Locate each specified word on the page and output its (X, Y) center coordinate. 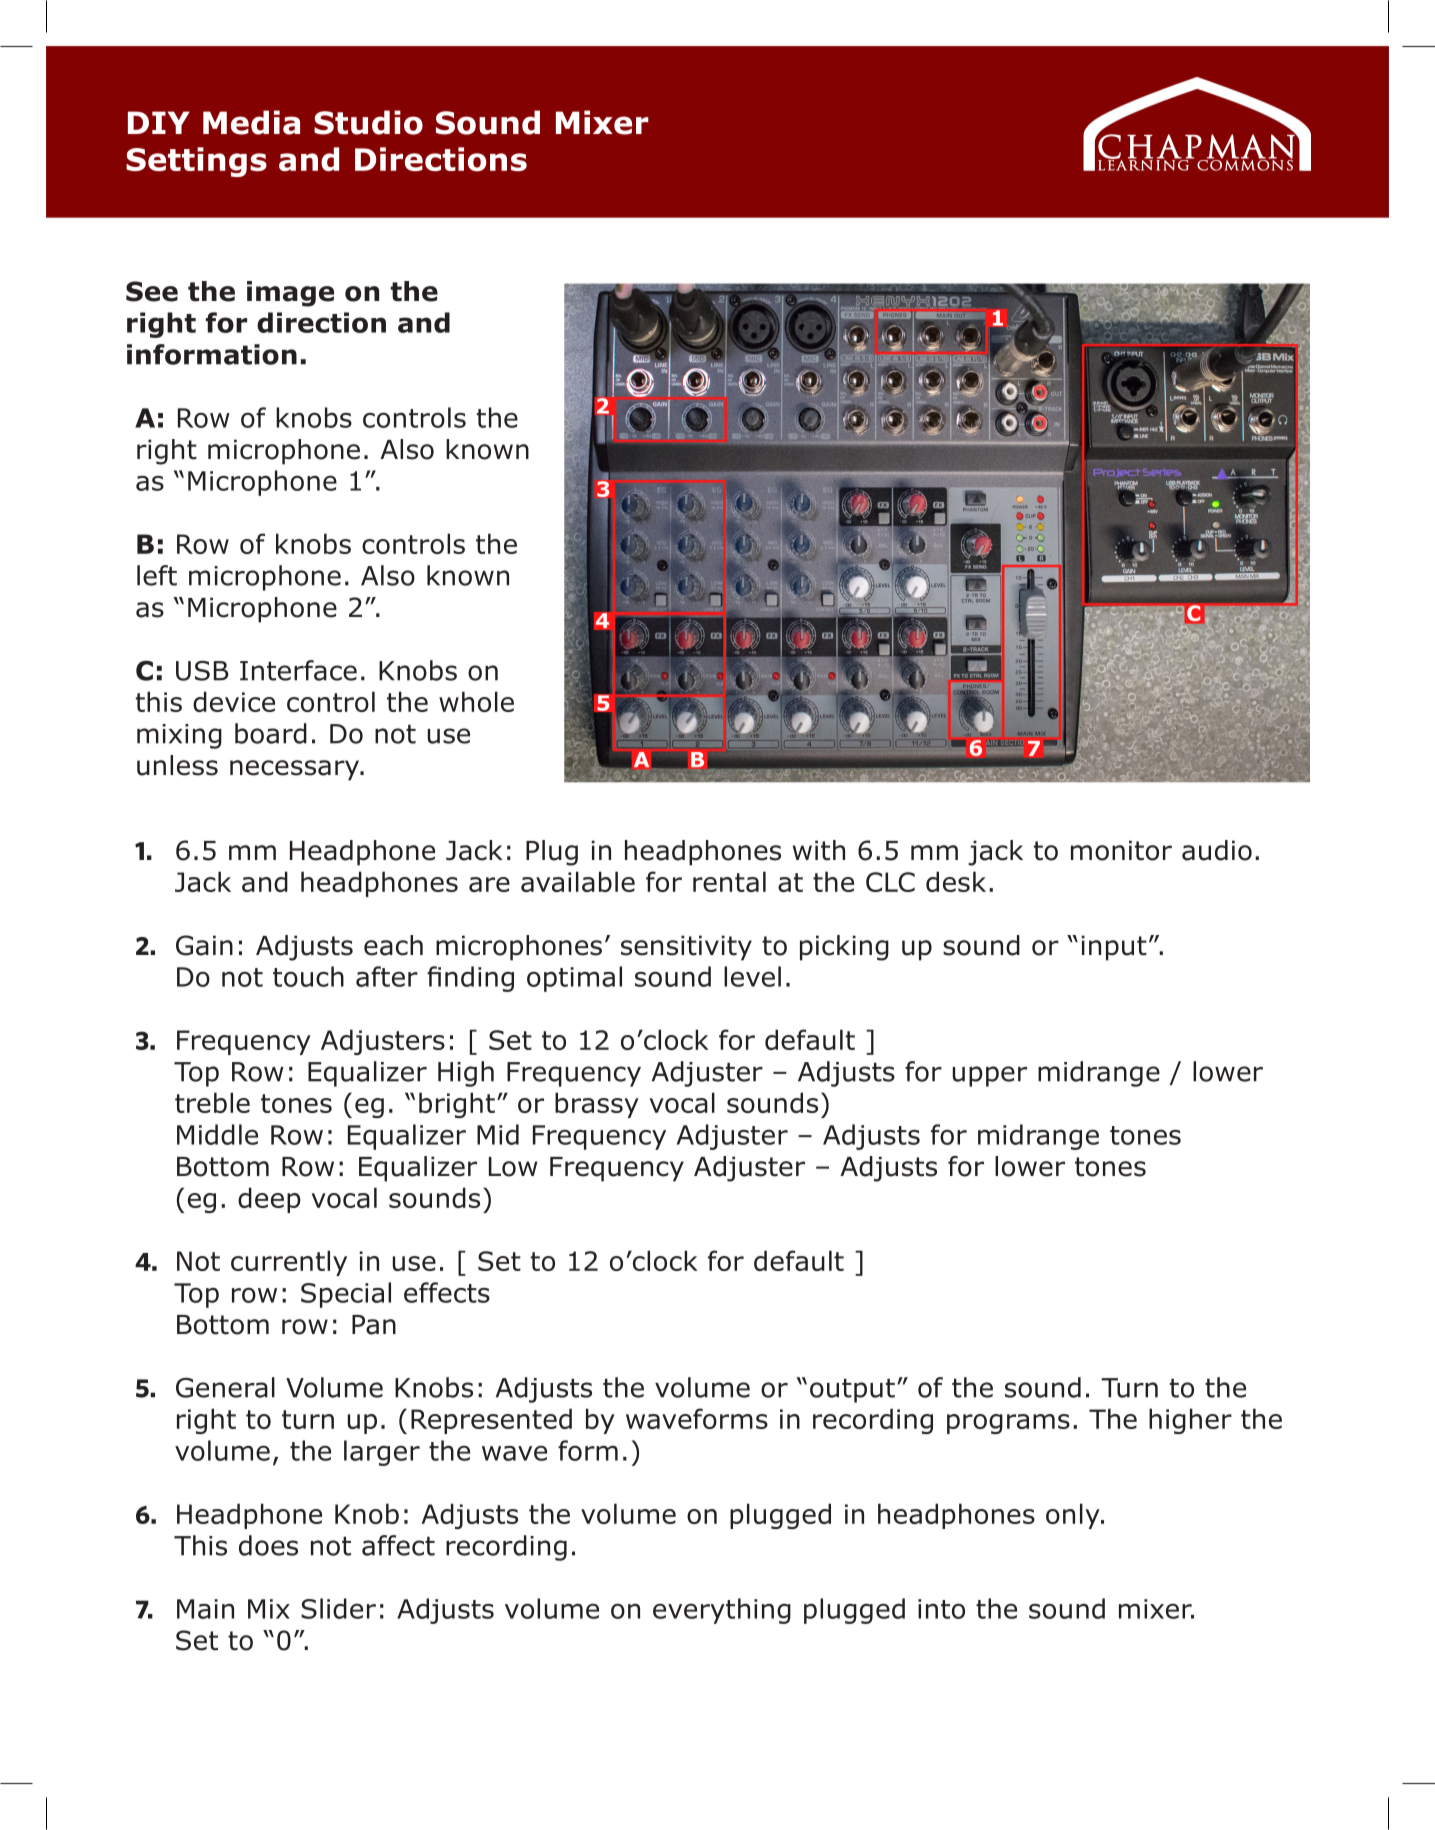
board (271, 733)
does (268, 1545)
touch (308, 976)
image (290, 294)
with (819, 850)
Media (251, 122)
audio (1217, 850)
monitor (1121, 850)
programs (1008, 1424)
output (852, 1390)
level (752, 976)
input (1114, 948)
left (157, 575)
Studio (368, 122)
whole (476, 701)
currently (289, 1263)
